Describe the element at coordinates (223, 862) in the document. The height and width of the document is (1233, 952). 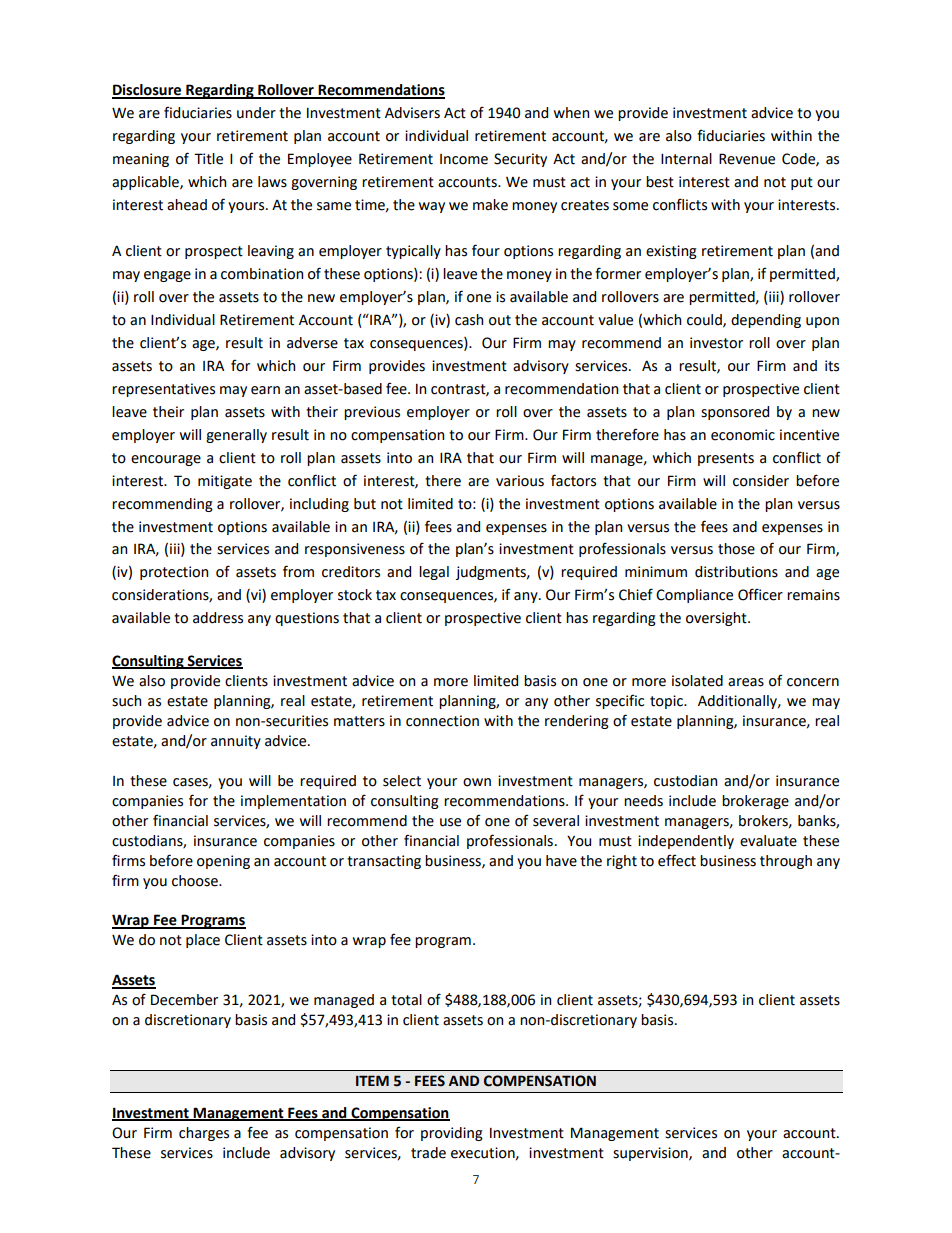
I see `opening` at that location.
